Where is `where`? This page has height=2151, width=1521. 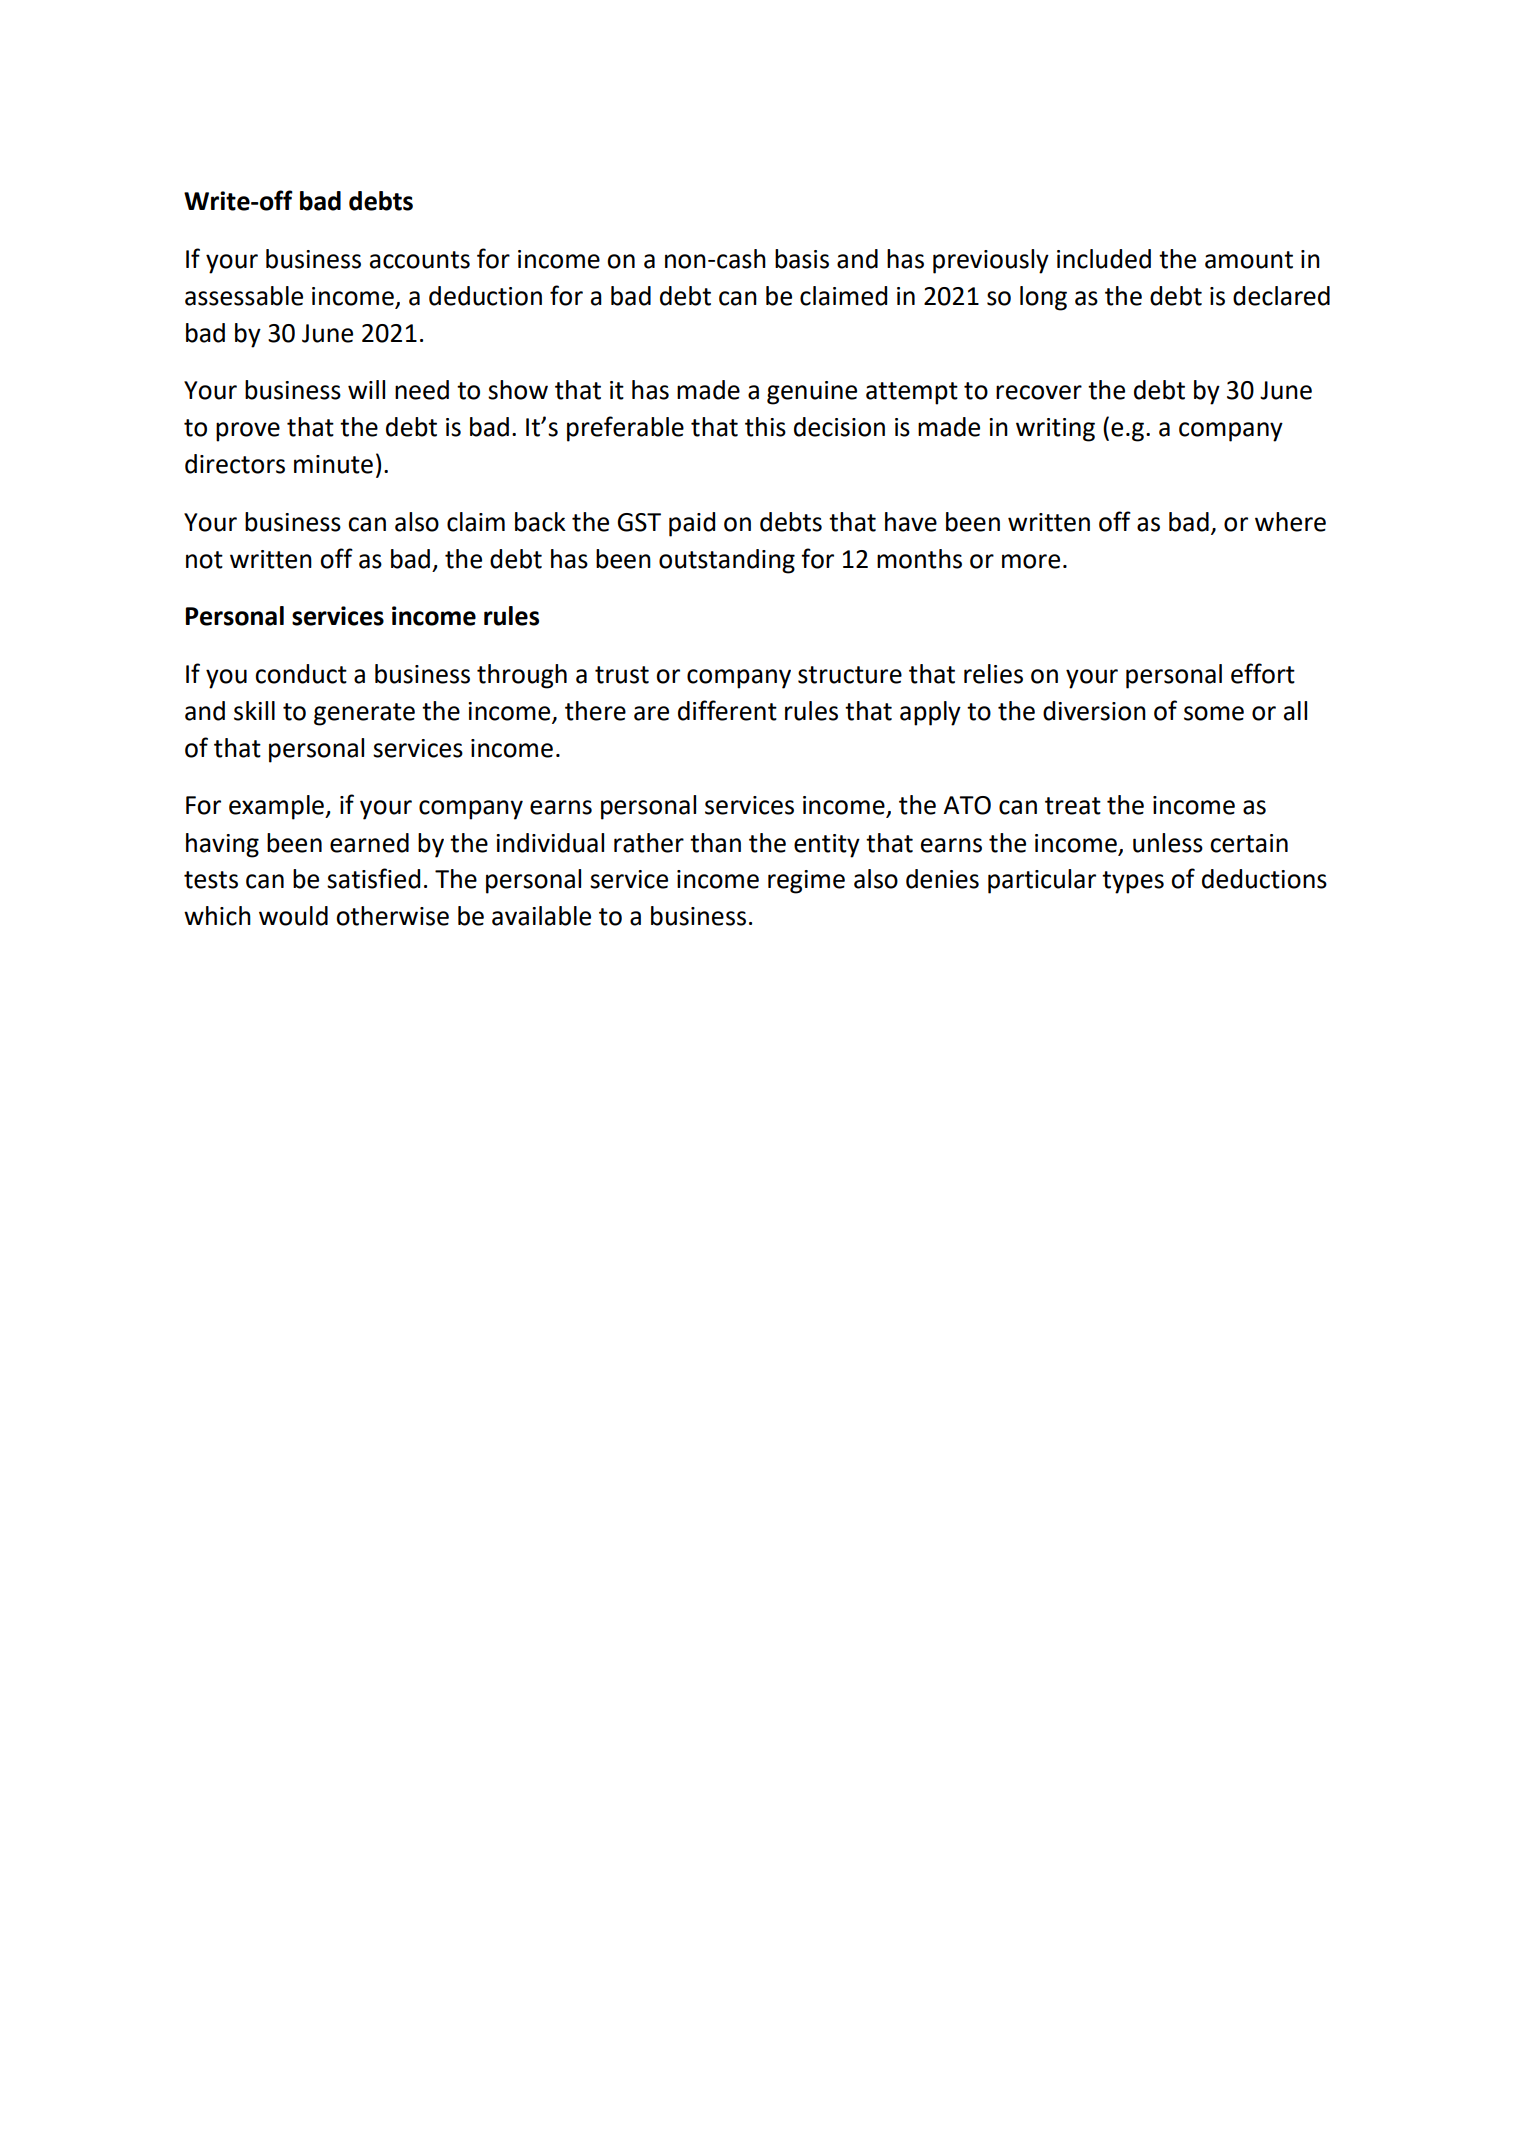
where is located at coordinates (1290, 522).
